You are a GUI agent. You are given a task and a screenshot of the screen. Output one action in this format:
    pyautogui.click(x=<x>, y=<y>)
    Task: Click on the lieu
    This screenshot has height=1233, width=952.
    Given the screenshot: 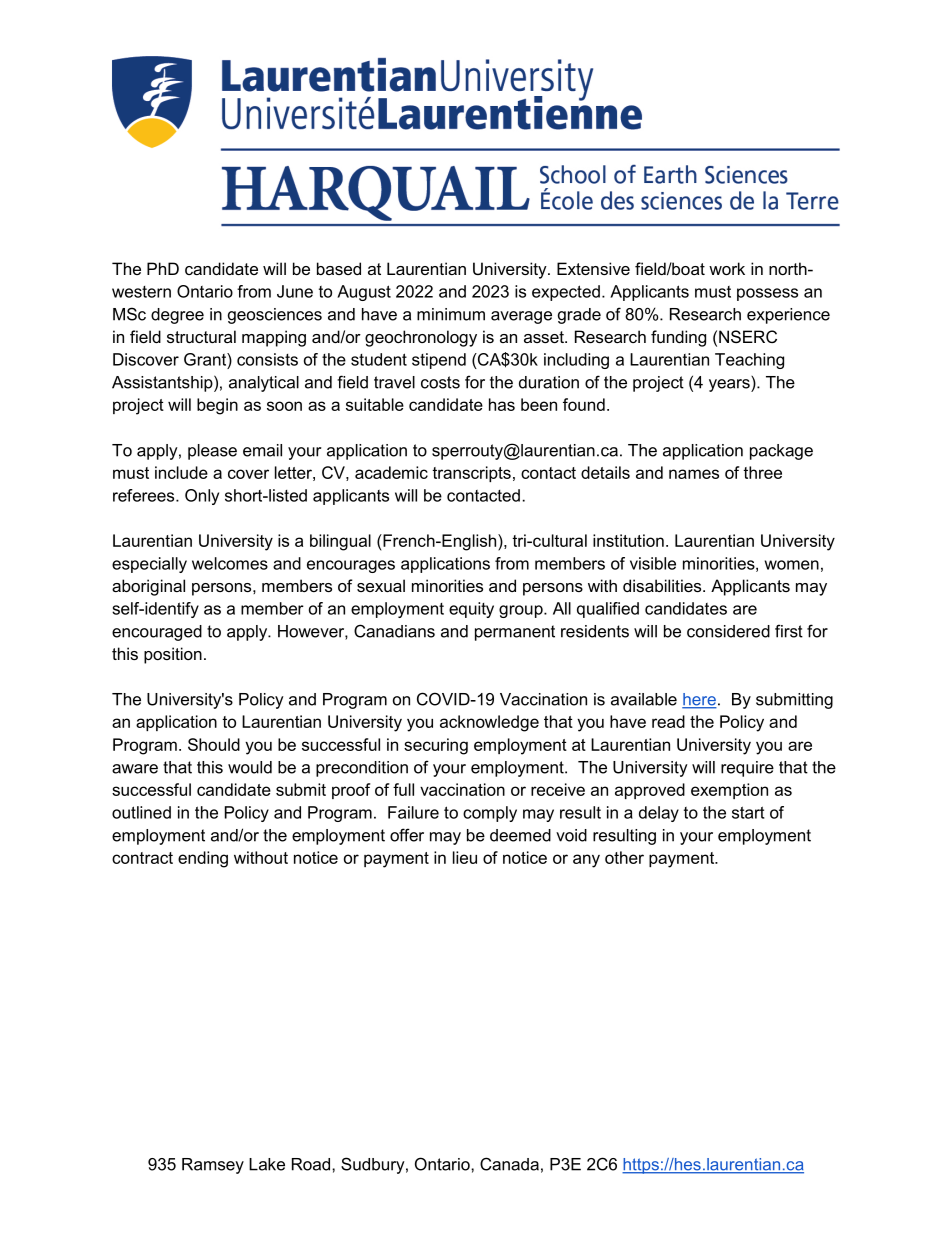 What is the action you would take?
    pyautogui.click(x=465, y=857)
